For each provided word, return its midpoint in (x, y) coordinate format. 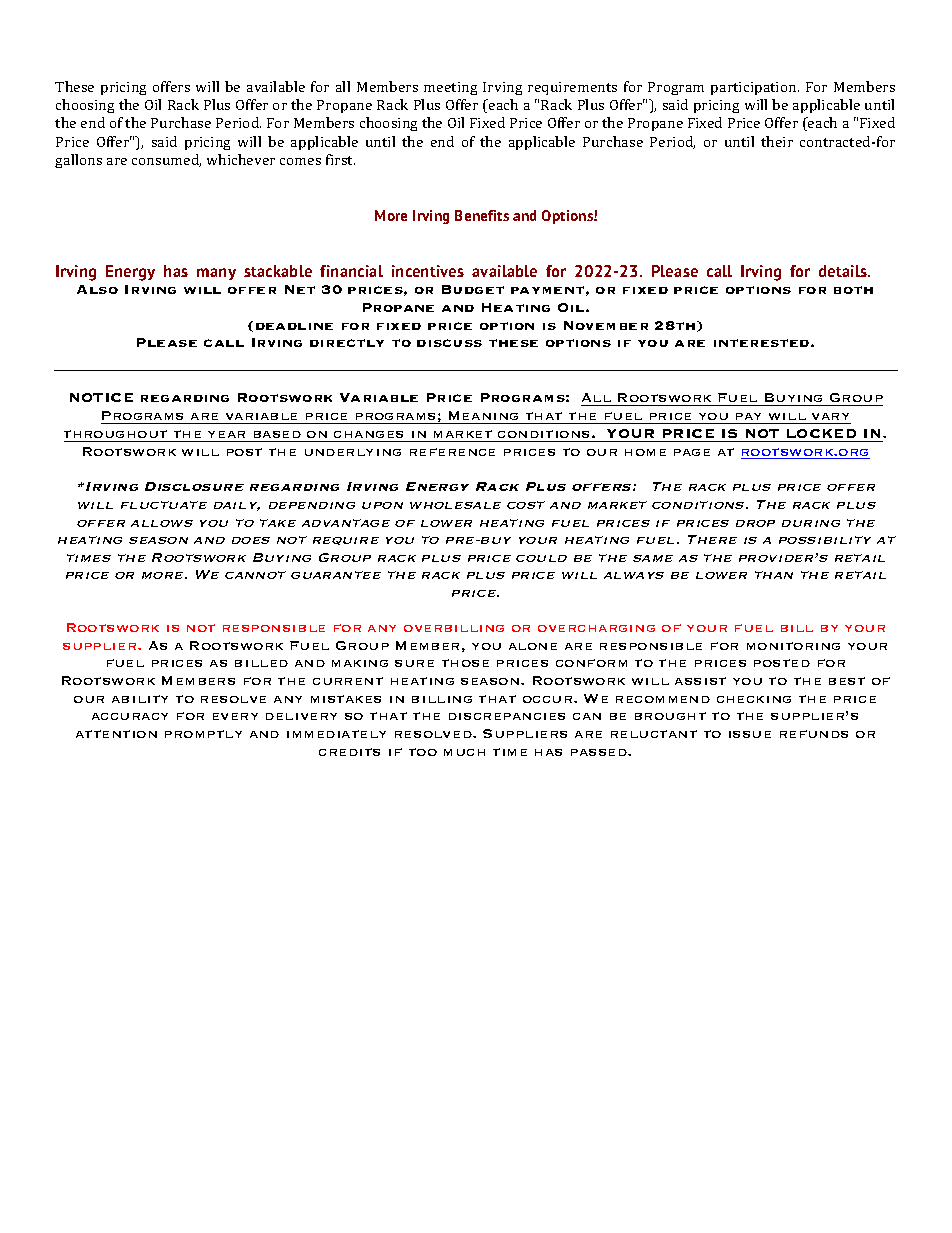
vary (830, 416)
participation (755, 88)
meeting (450, 88)
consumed (166, 160)
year (226, 434)
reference (452, 452)
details (844, 271)
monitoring (793, 646)
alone (533, 646)
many (216, 274)
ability (140, 699)
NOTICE (101, 397)
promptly (203, 734)
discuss (449, 343)
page (692, 452)
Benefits (482, 215)
